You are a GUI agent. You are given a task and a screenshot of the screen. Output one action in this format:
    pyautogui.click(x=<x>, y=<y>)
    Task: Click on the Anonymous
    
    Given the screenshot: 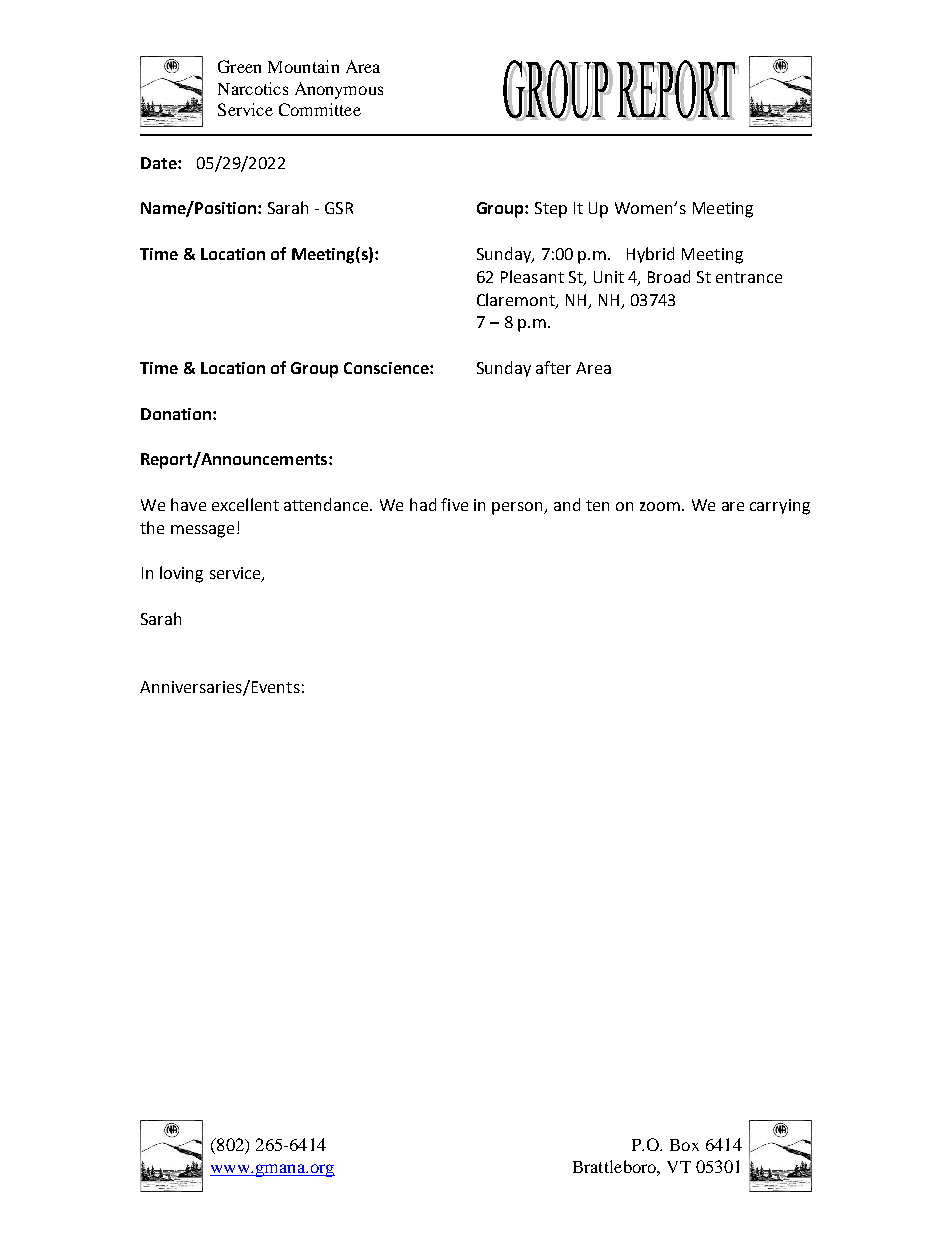 What is the action you would take?
    pyautogui.click(x=339, y=90)
